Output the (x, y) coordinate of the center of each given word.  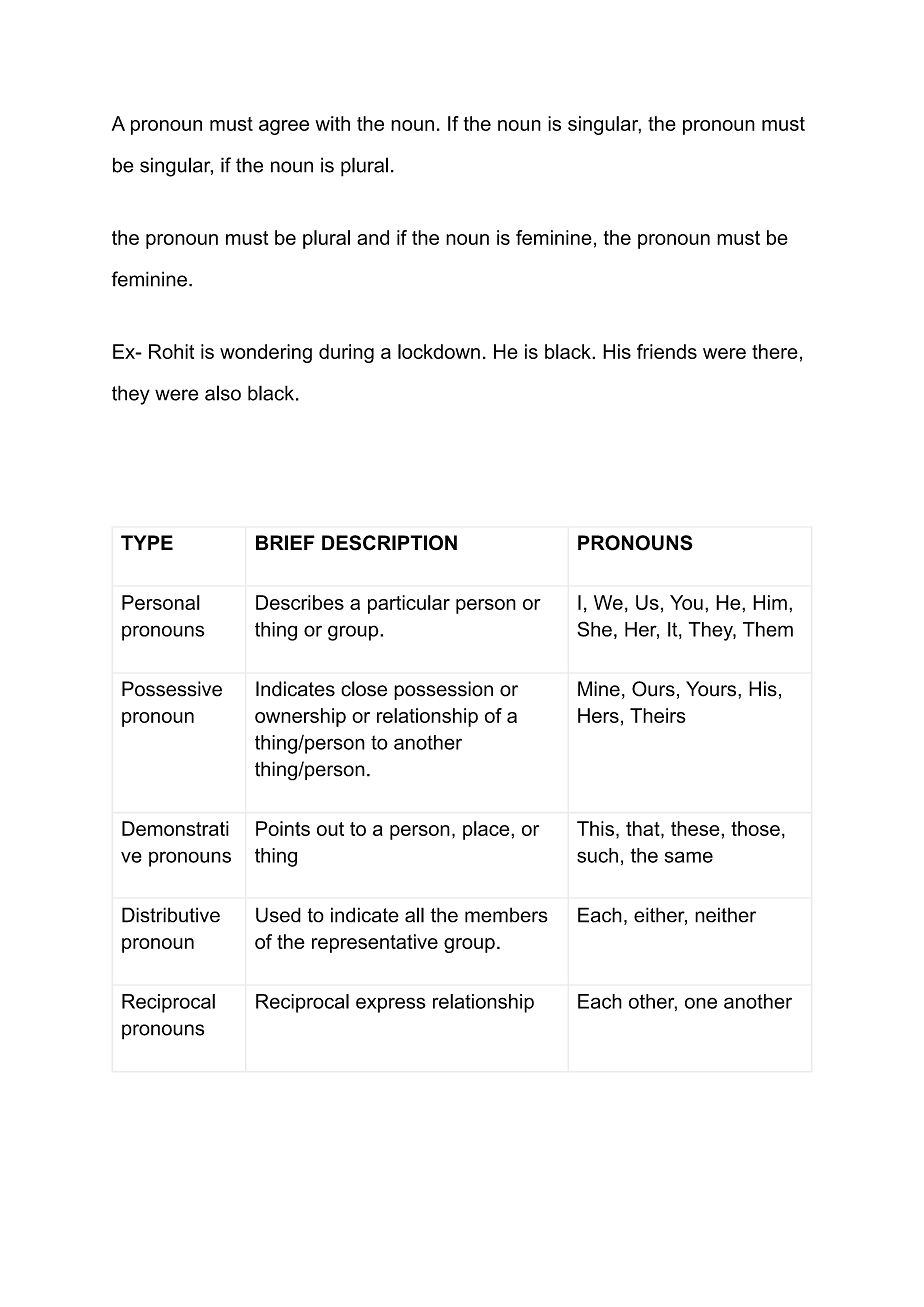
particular (409, 604)
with (332, 123)
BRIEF (285, 542)
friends (667, 351)
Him (770, 602)
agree (284, 127)
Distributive (171, 915)
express (391, 1005)
